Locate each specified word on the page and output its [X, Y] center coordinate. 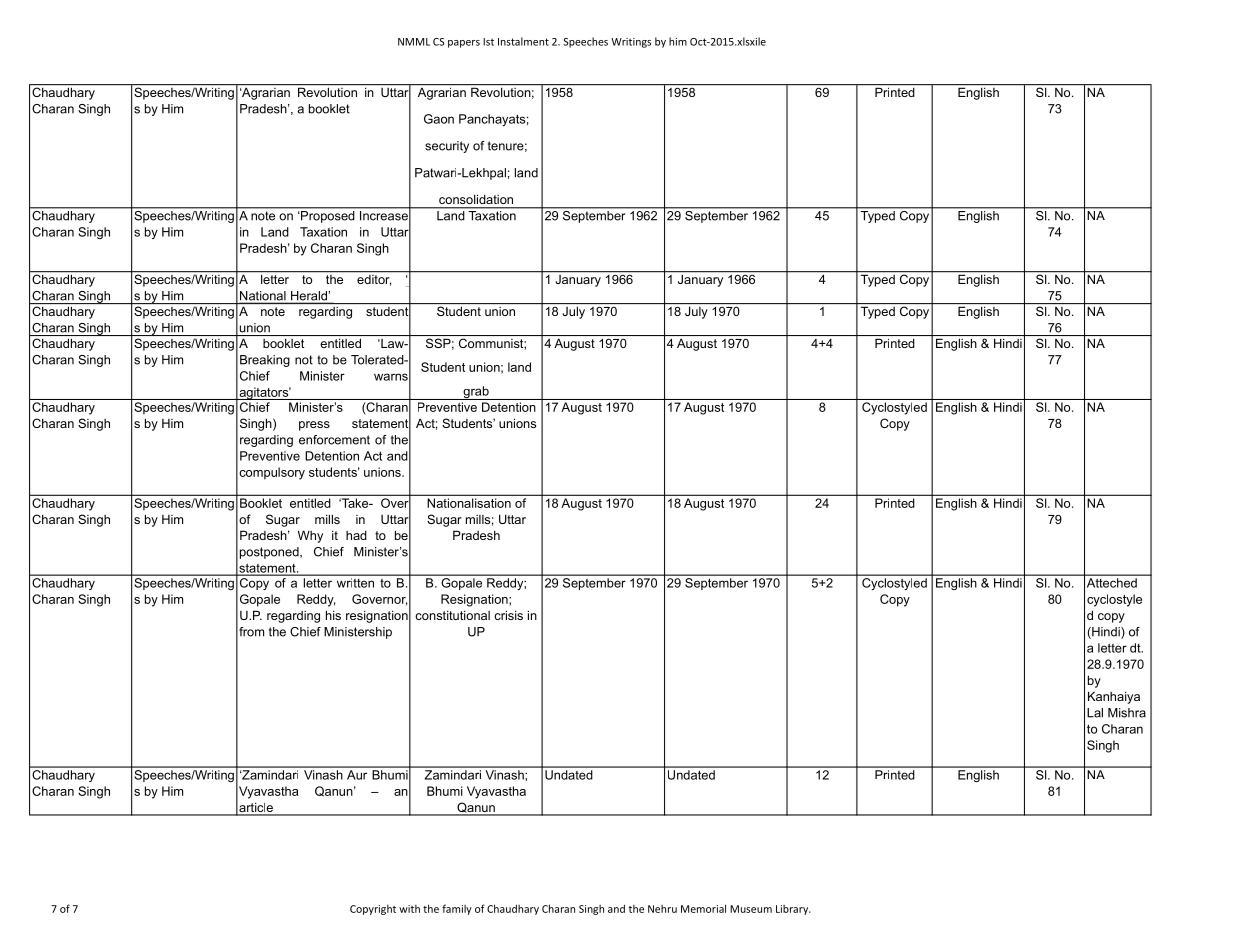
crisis [508, 615]
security [447, 147]
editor [373, 279]
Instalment [523, 41]
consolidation [476, 199]
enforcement [334, 440]
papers [464, 44]
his [333, 615]
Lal [1095, 713]
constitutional [452, 615]
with [409, 909]
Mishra [1127, 713]
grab [476, 393]
